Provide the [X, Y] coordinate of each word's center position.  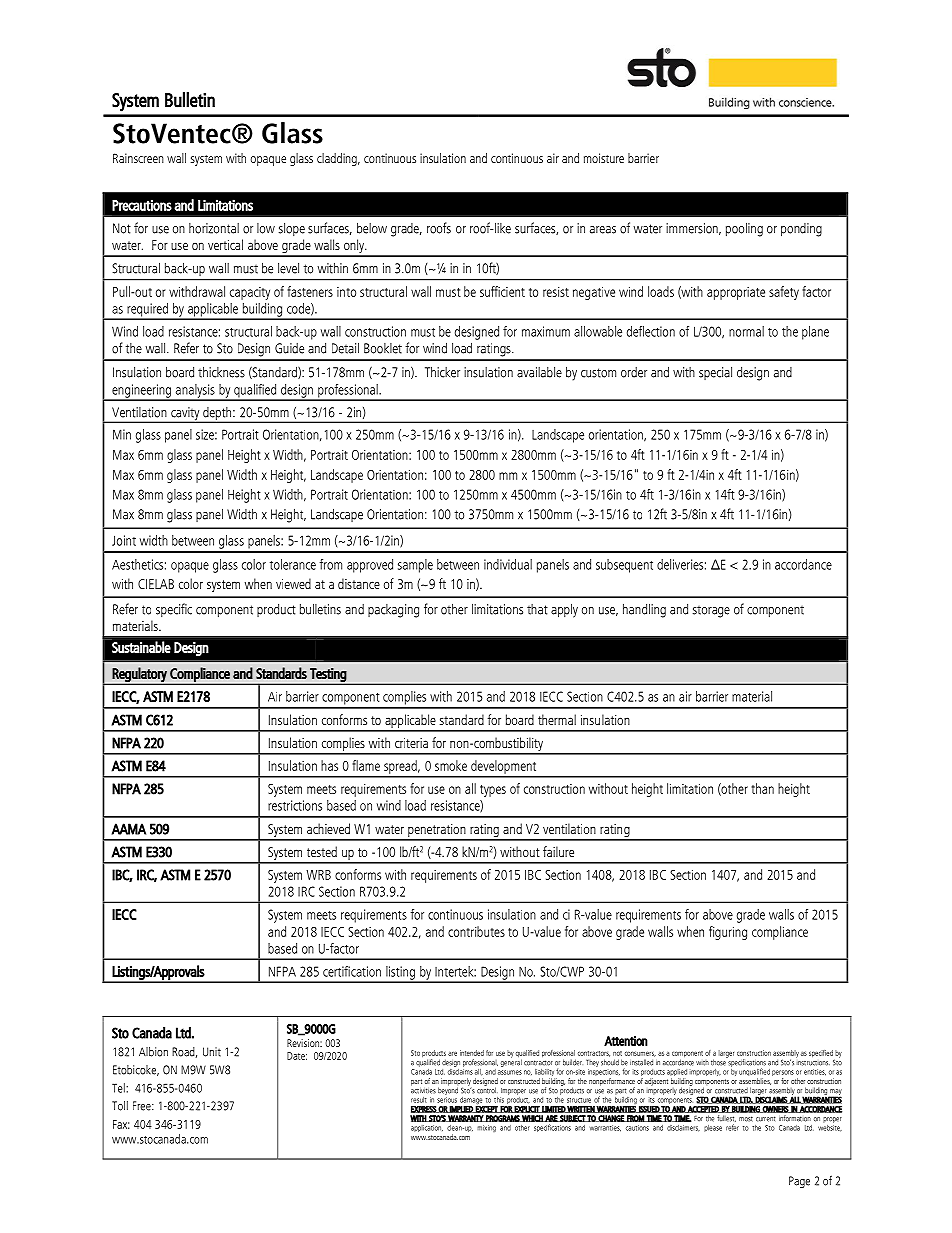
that [537, 609]
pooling [744, 229]
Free [143, 1106]
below [372, 228]
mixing [486, 1128]
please [713, 1128]
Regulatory [140, 675]
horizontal [214, 228]
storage [711, 611]
